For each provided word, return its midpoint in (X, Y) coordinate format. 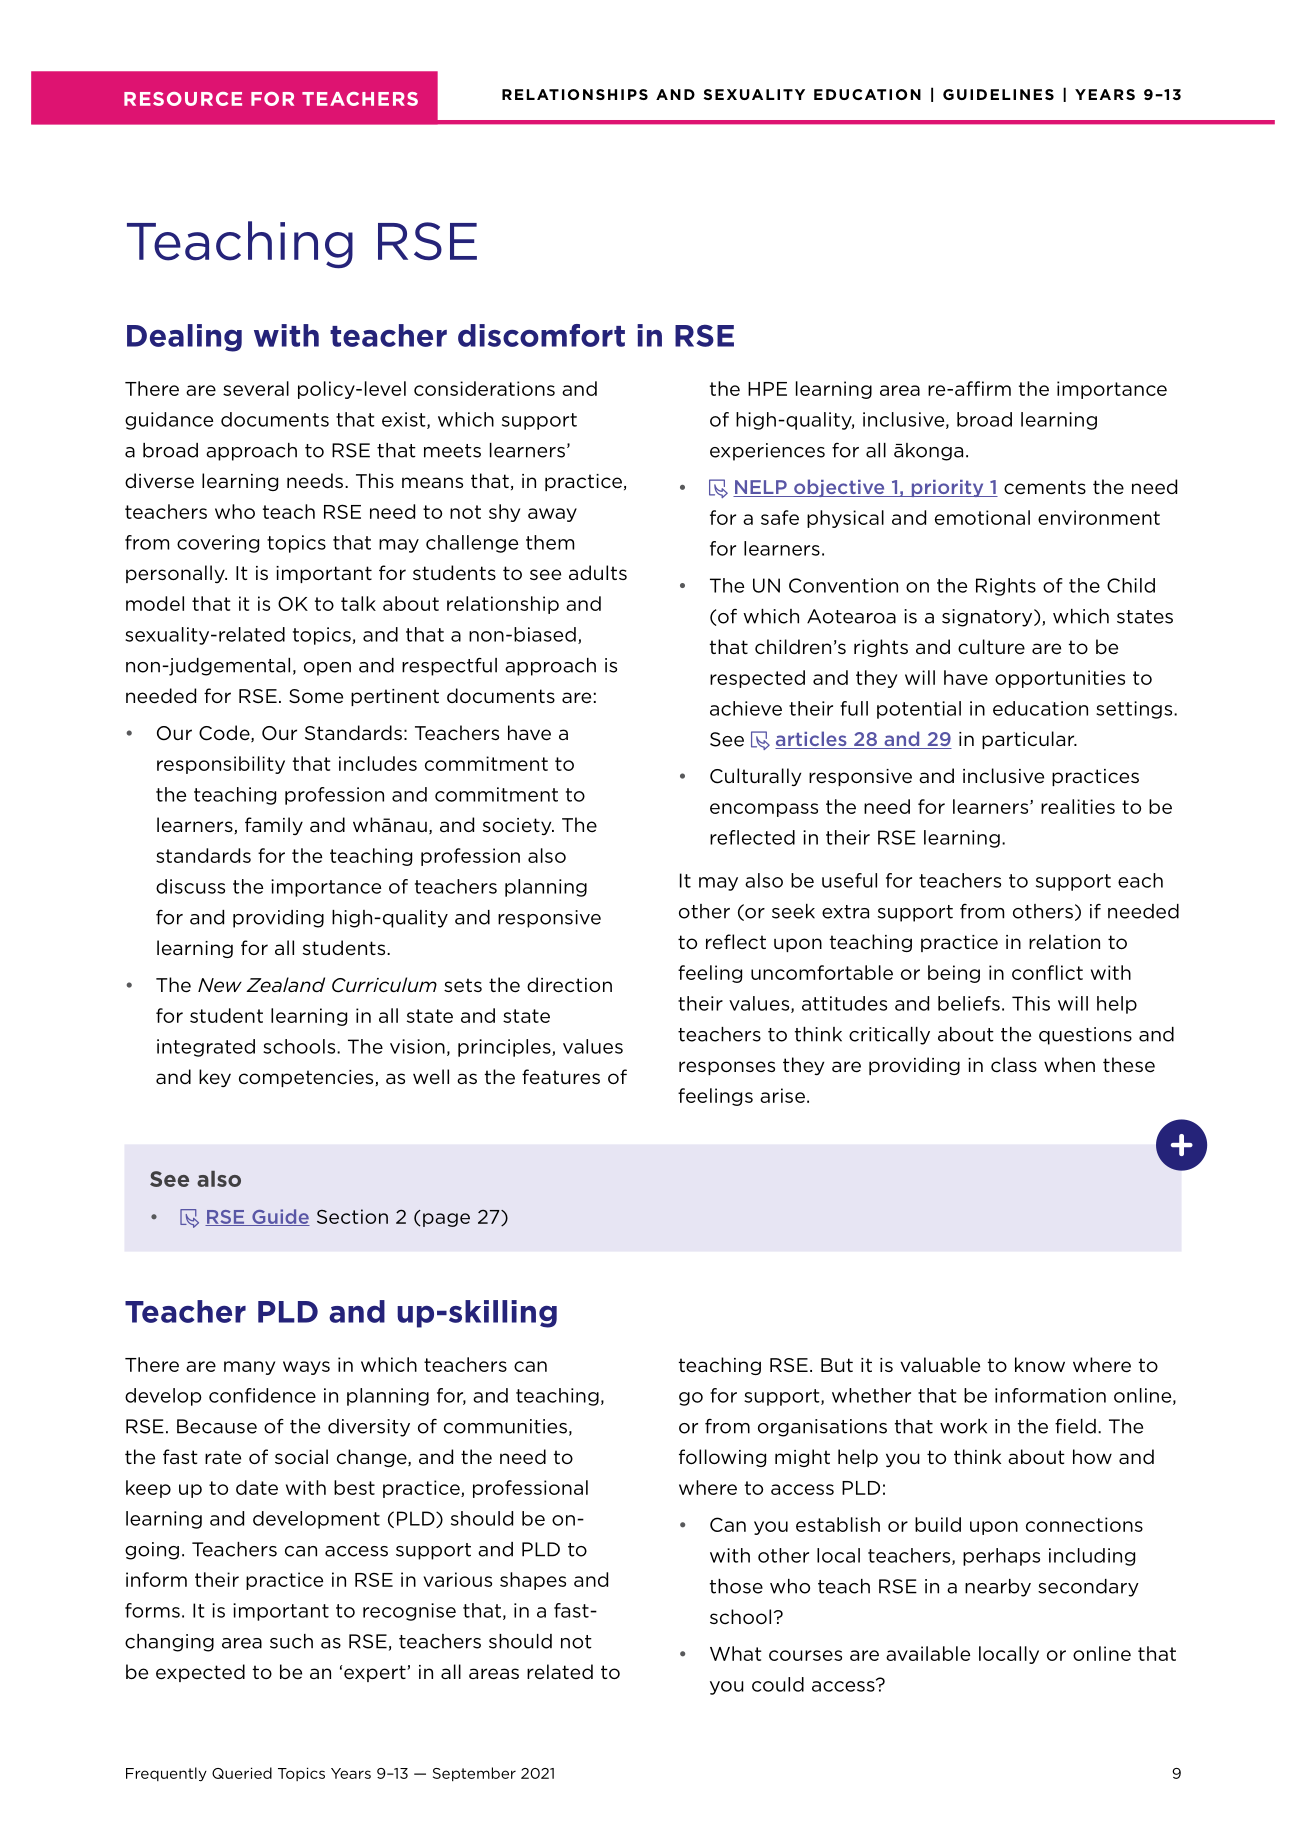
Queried (242, 1773)
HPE (767, 389)
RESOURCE (183, 99)
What (736, 1653)
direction (569, 985)
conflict (1047, 972)
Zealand (285, 985)
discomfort (541, 335)
